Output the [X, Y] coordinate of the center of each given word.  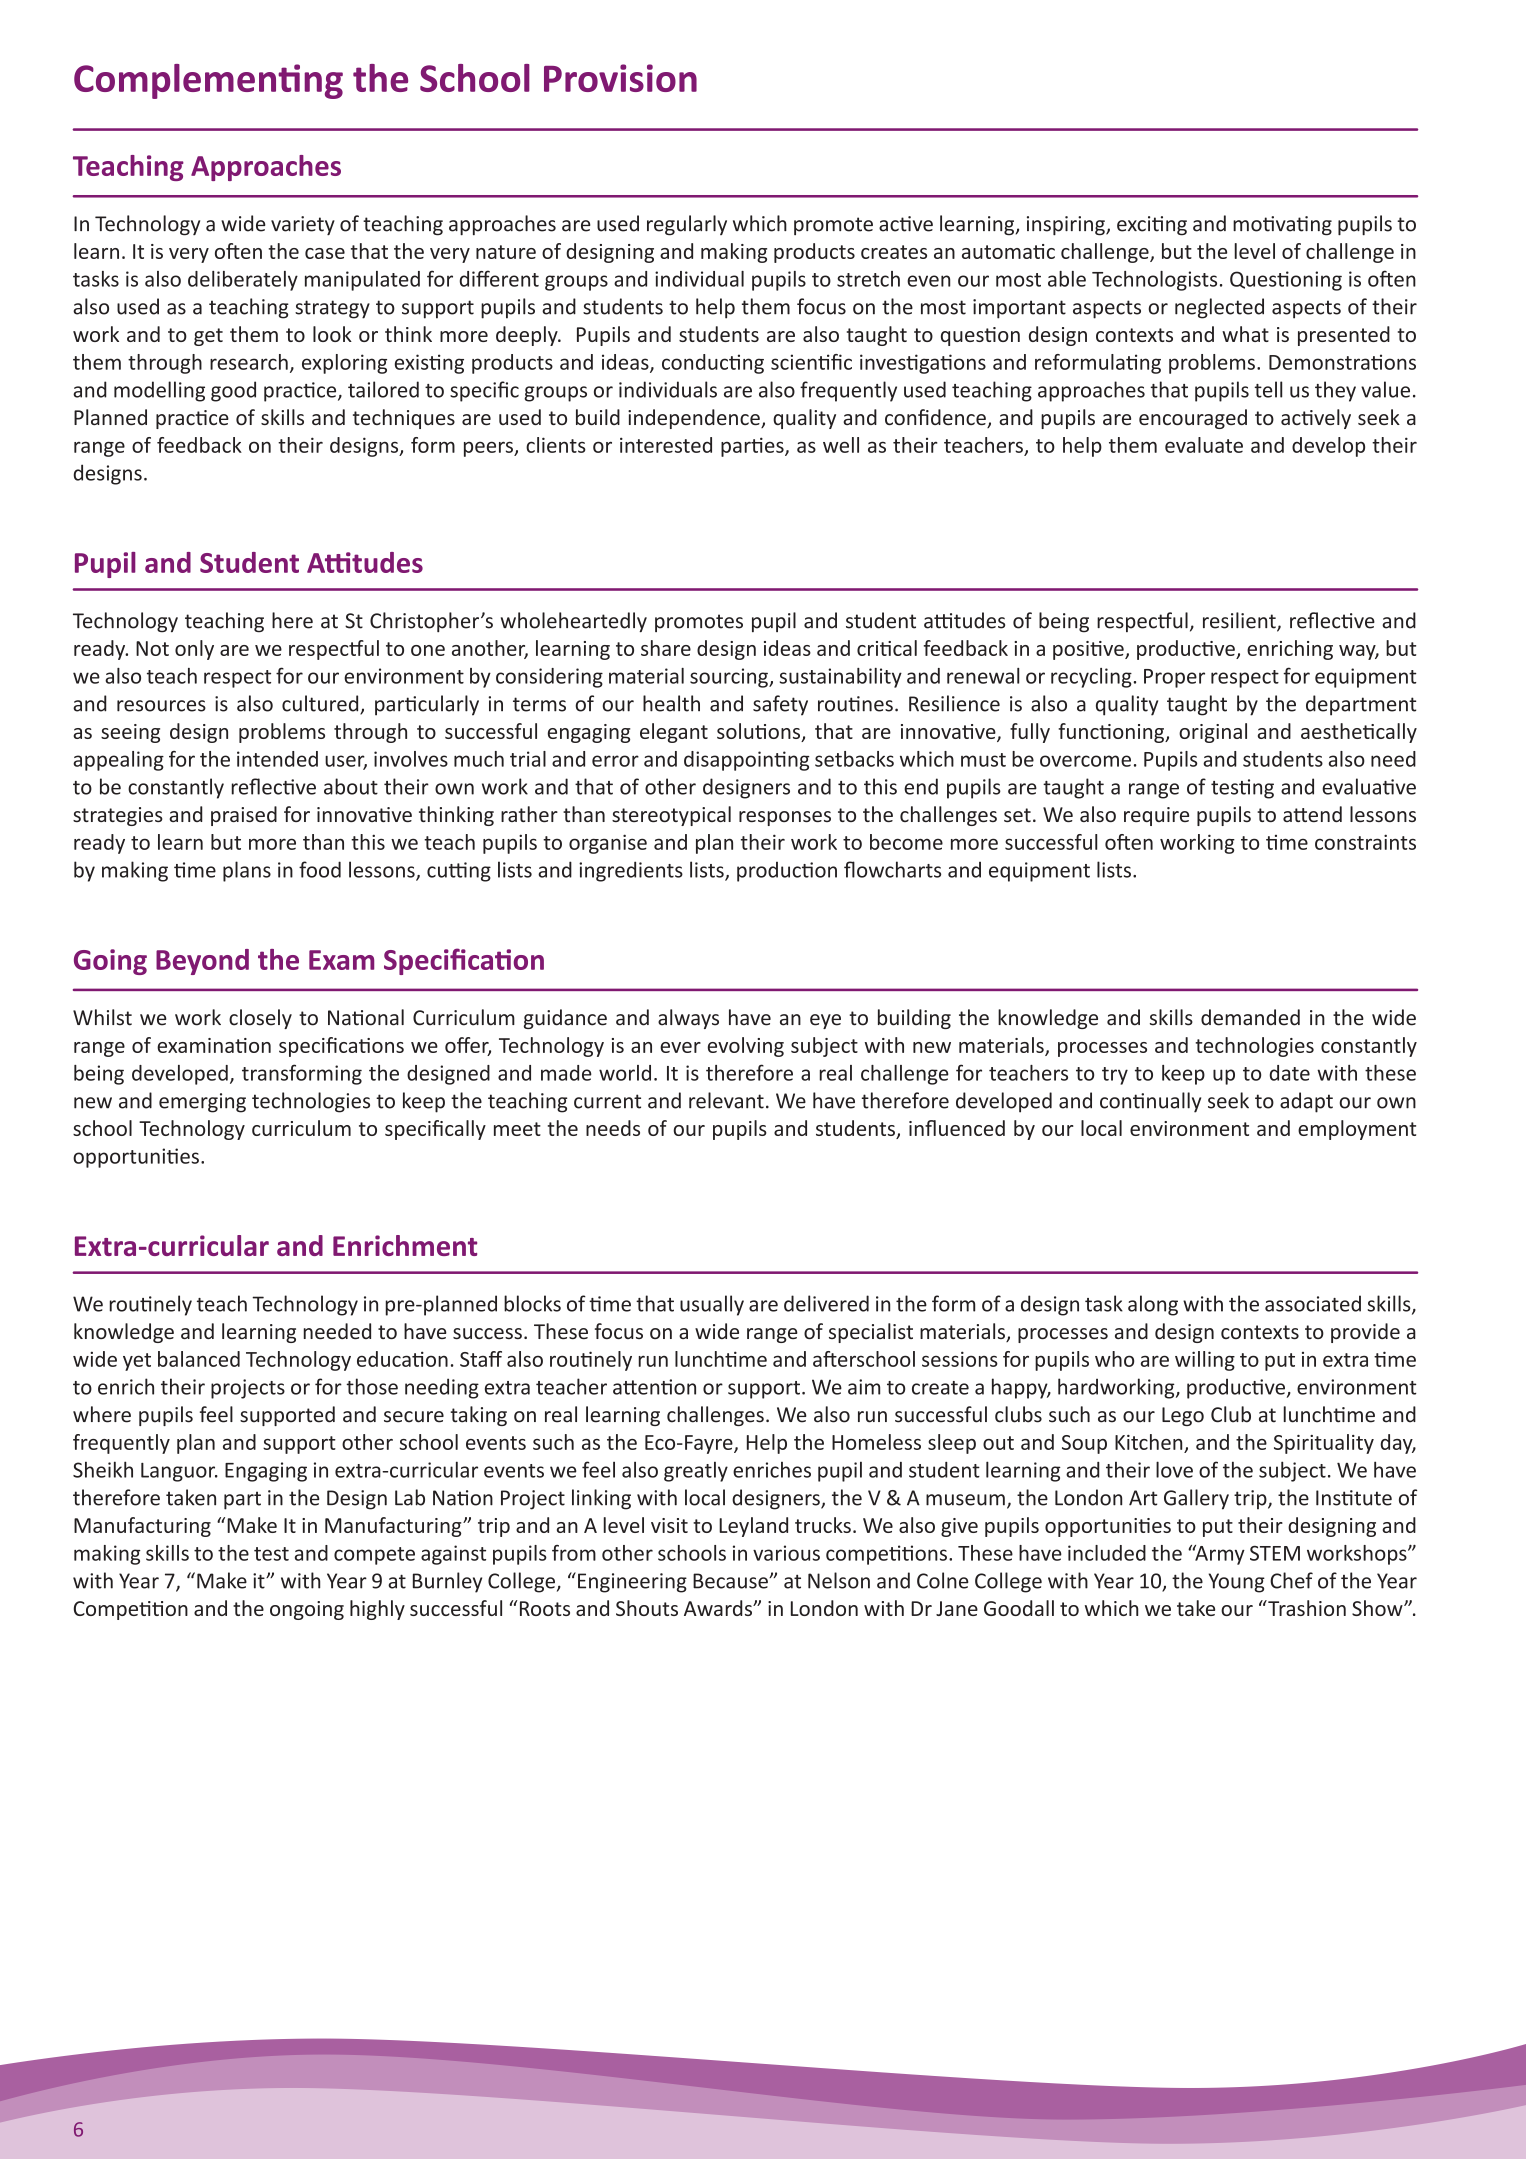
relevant [726, 1100]
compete [374, 1556]
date [1290, 1073]
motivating [1282, 226]
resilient [1240, 621]
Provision [620, 78]
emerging [202, 1103]
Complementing [208, 81]
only [194, 650]
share [666, 648]
